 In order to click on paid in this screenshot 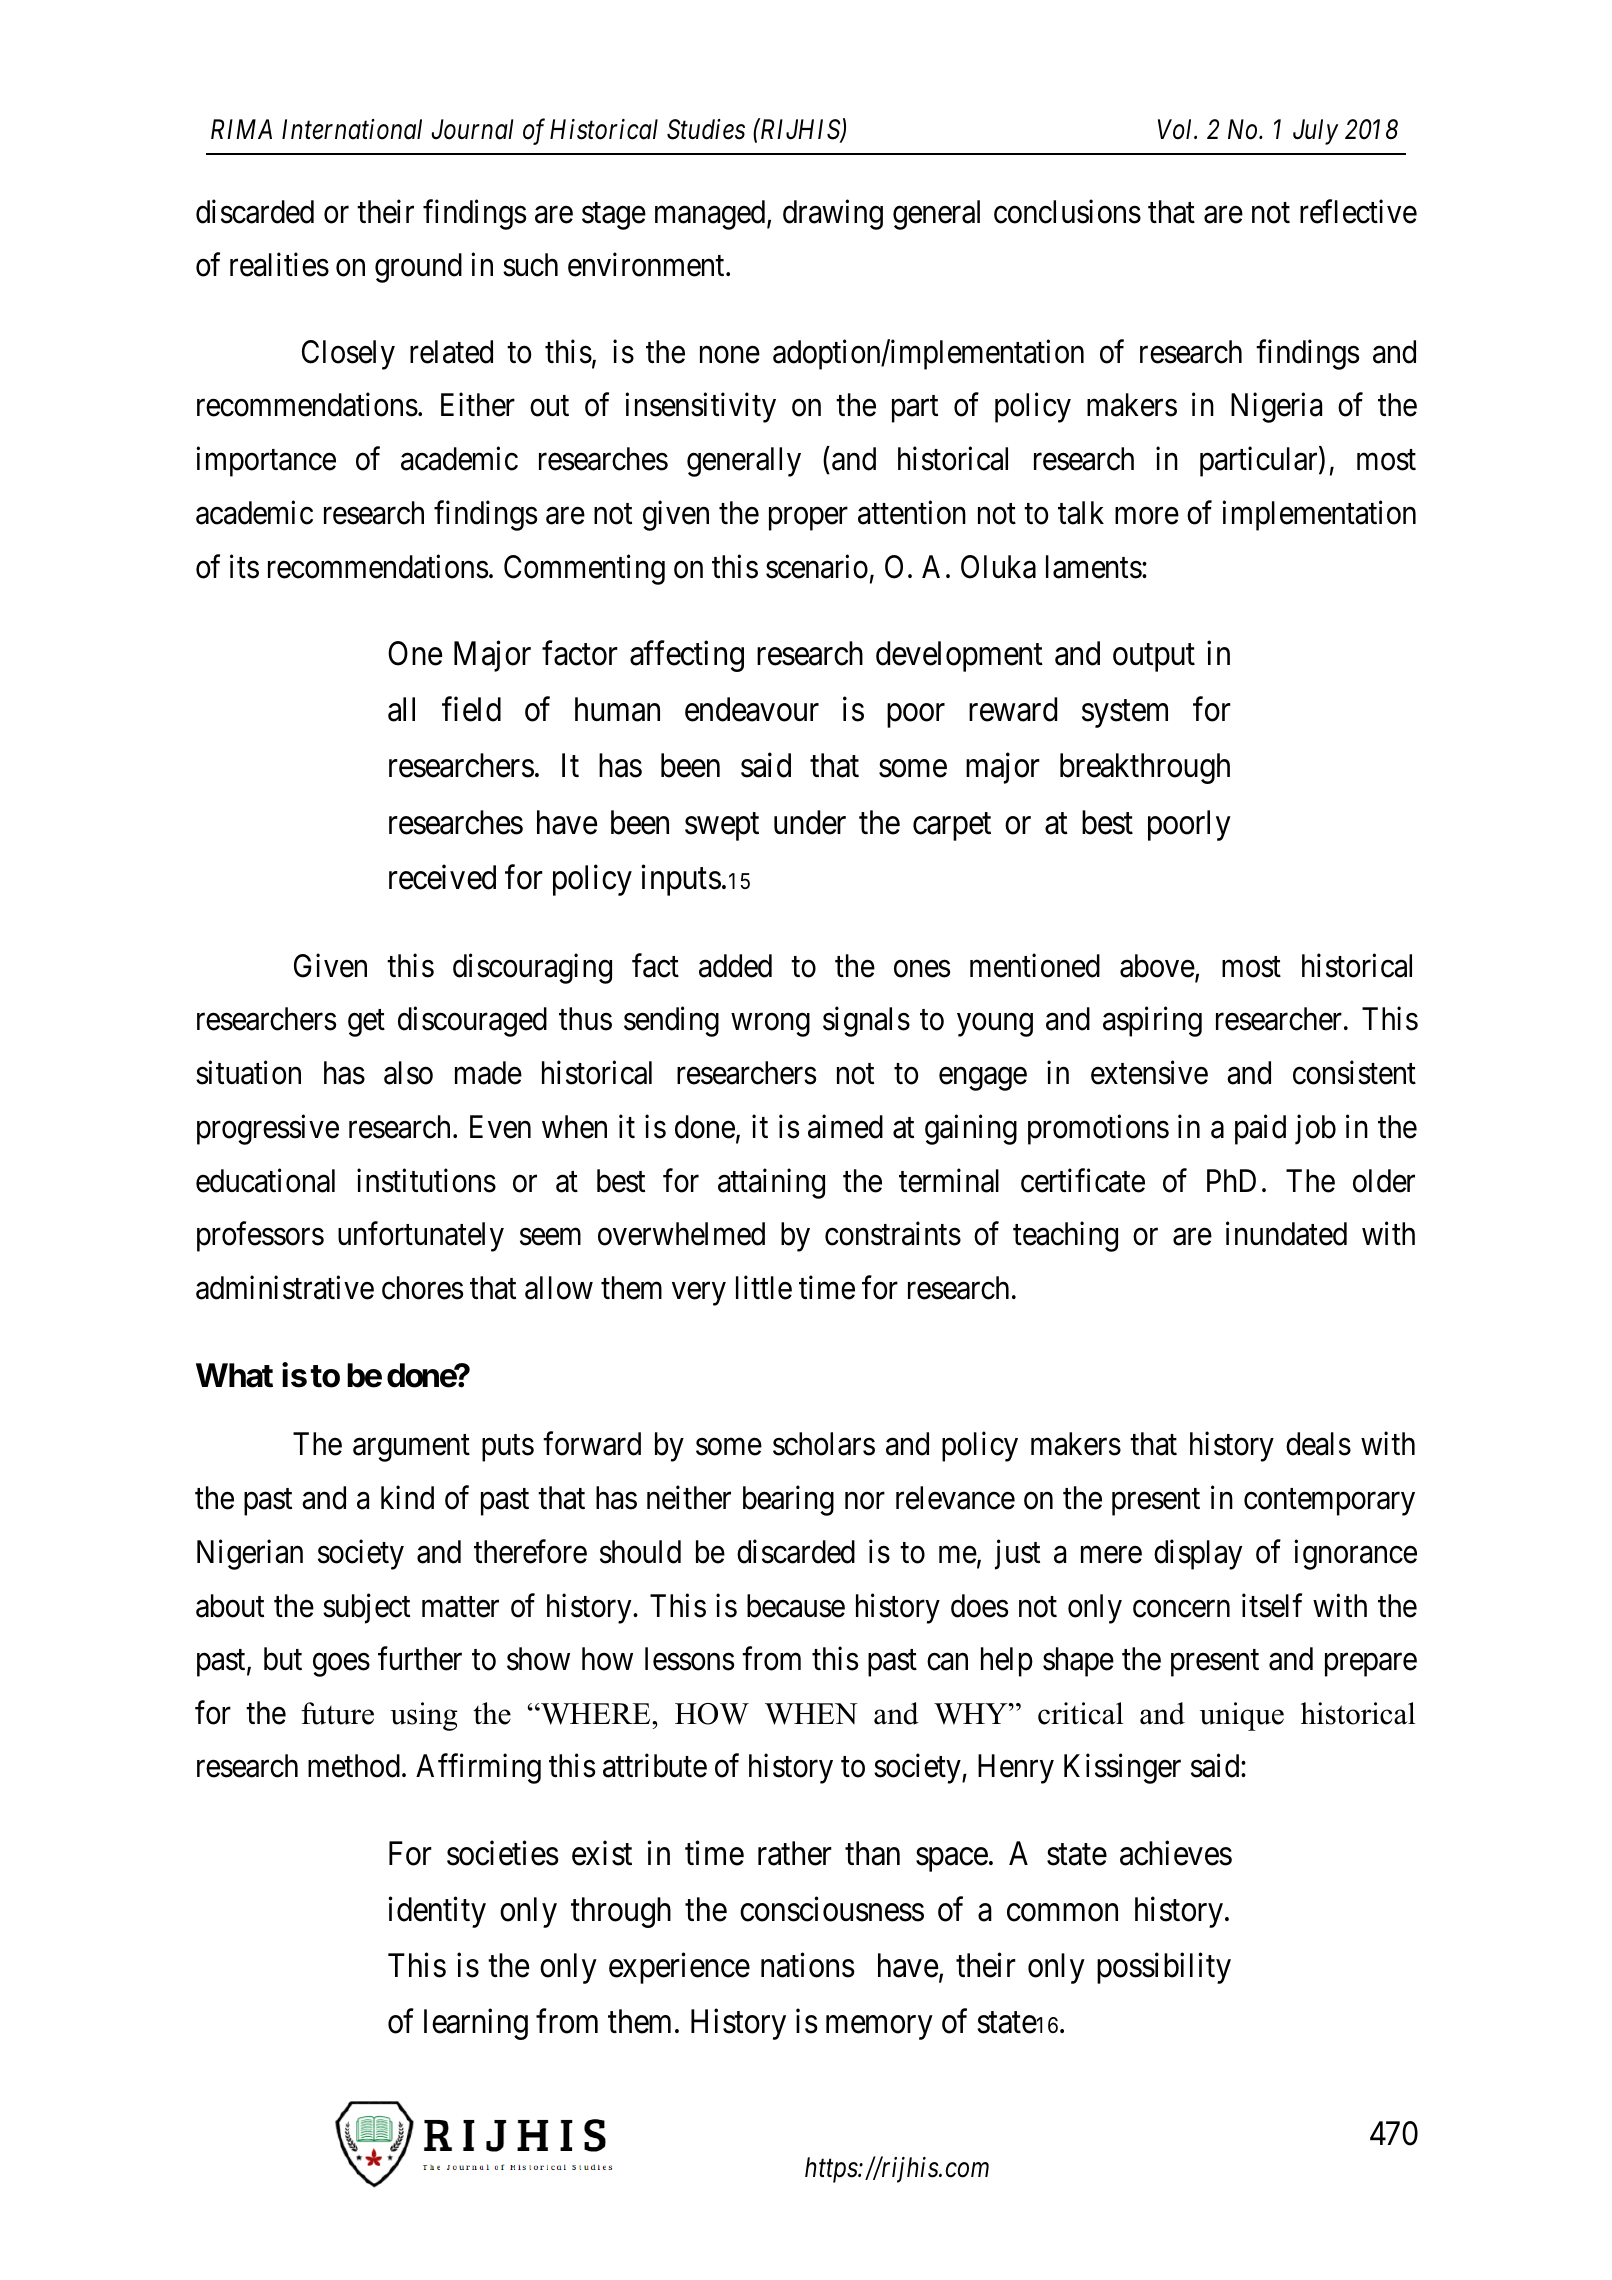, I will do `click(1260, 1129)`.
